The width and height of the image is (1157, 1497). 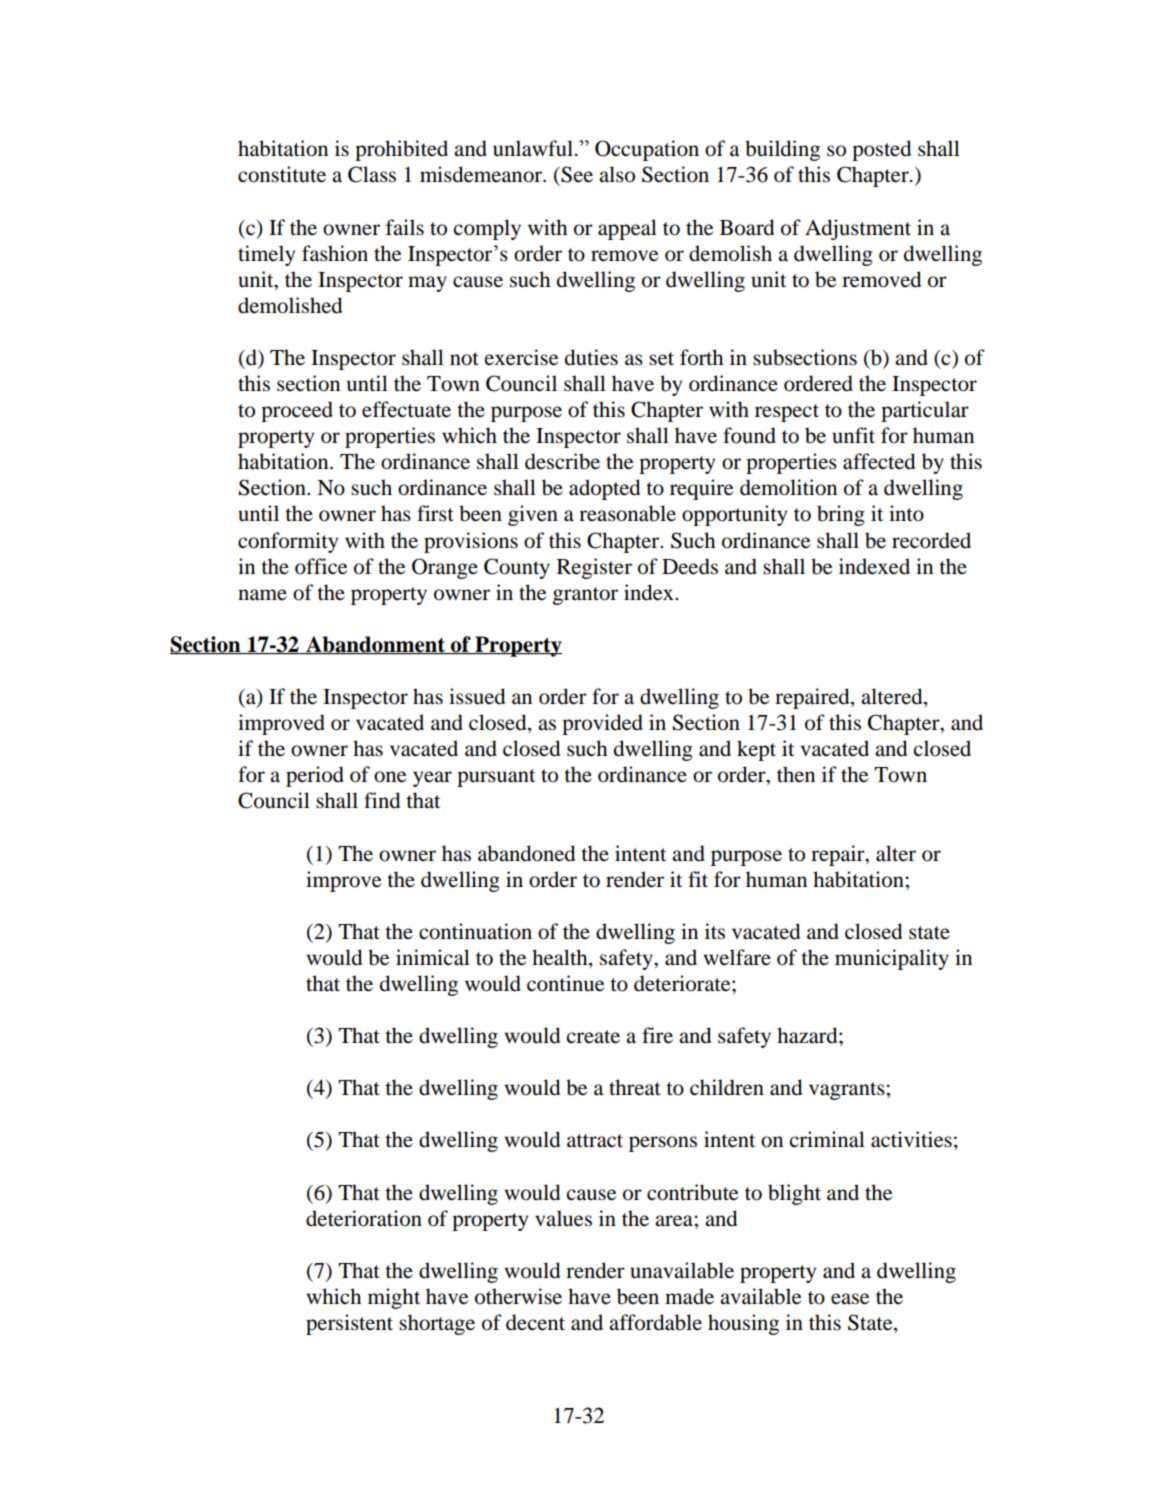 What do you see at coordinates (881, 150) in the image?
I see `posted` at bounding box center [881, 150].
